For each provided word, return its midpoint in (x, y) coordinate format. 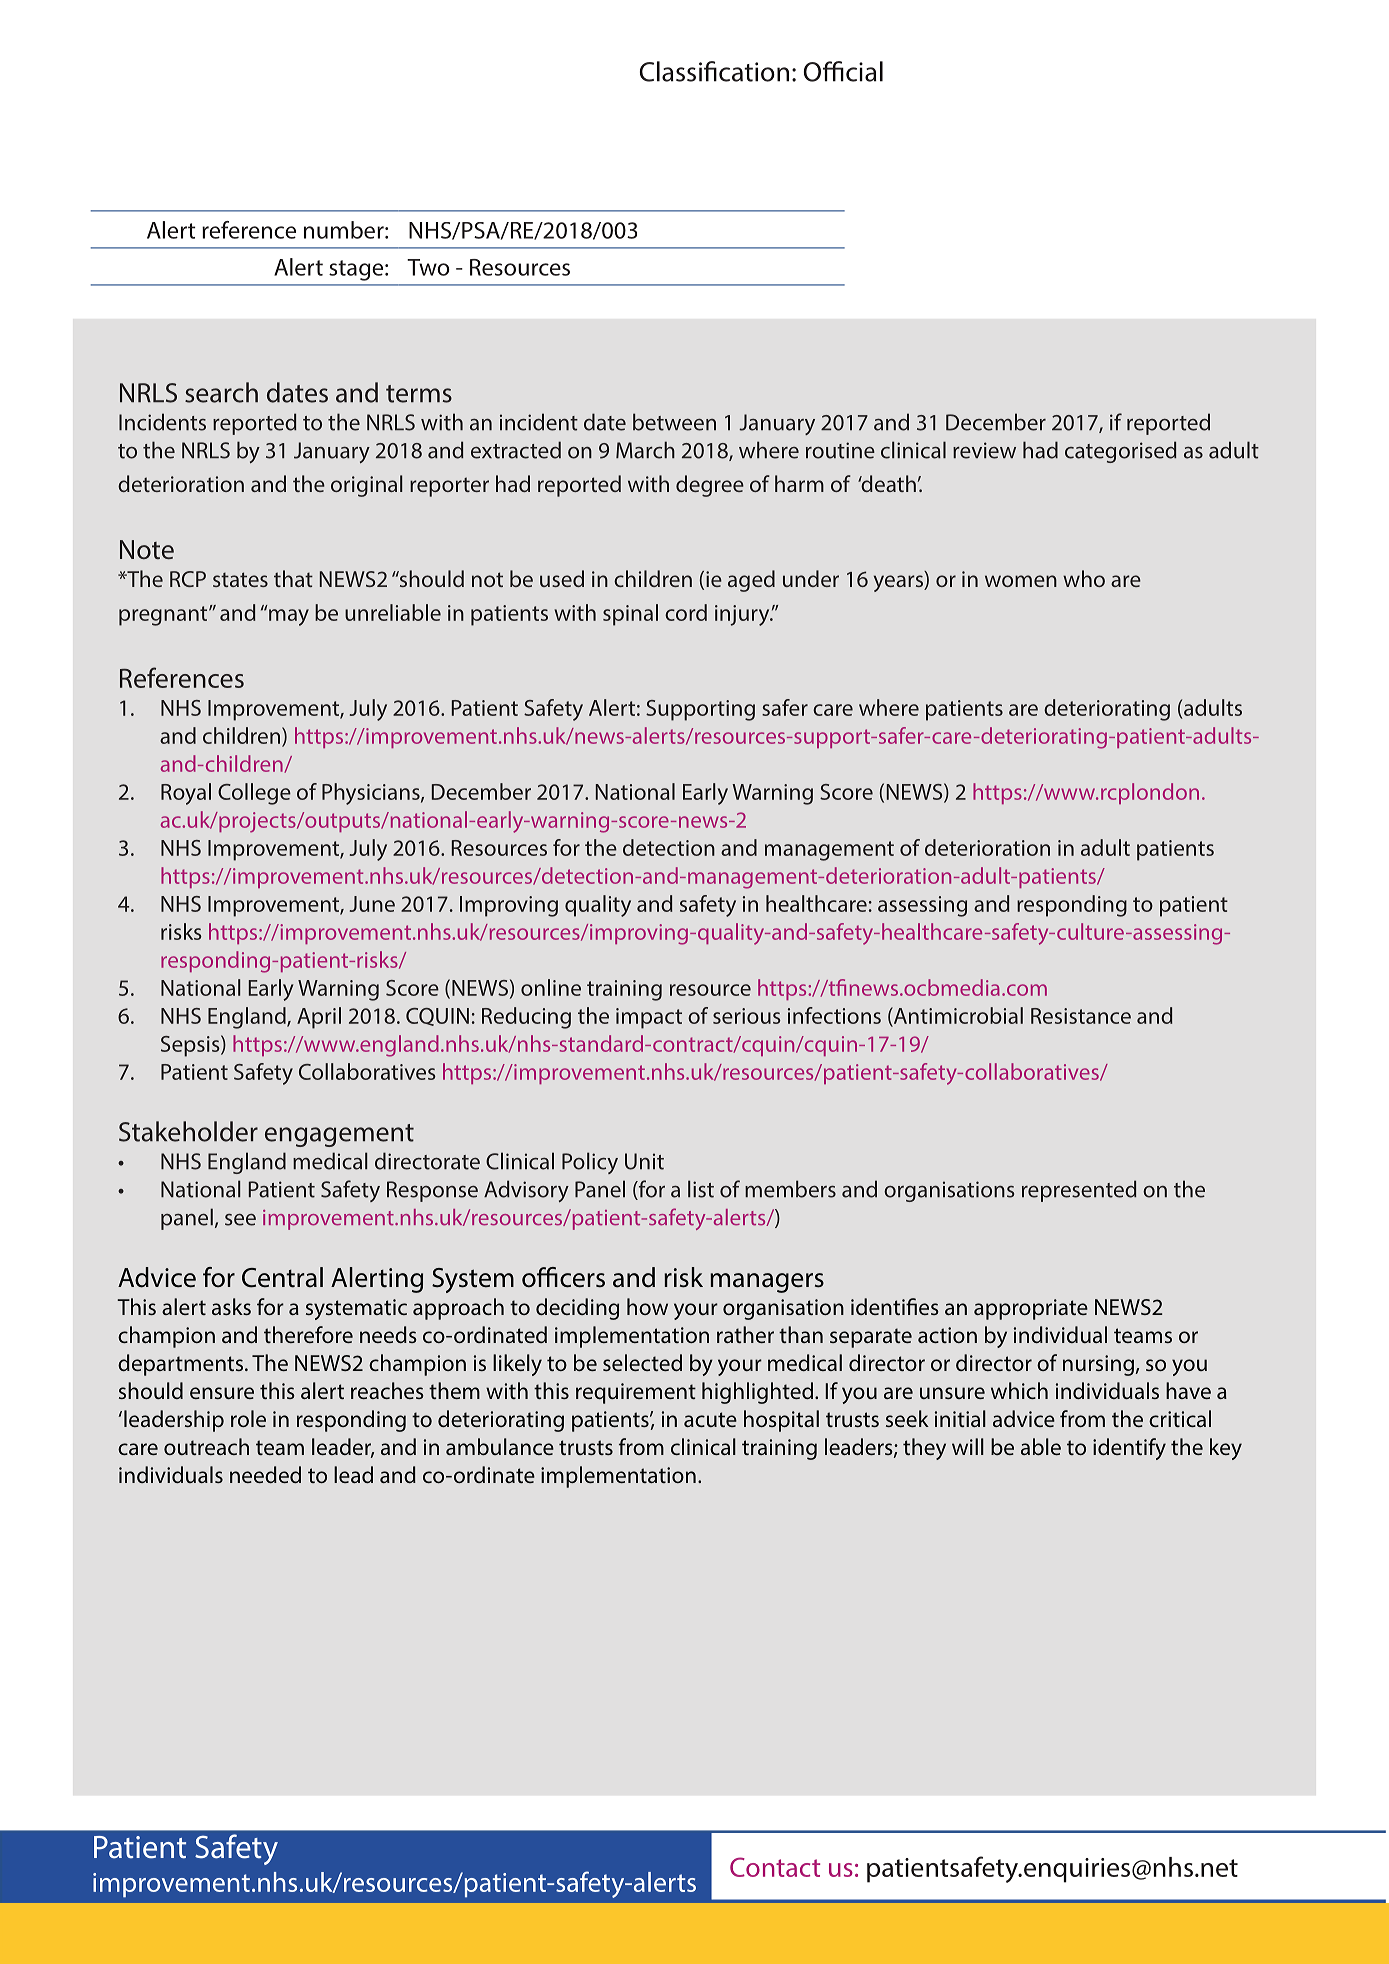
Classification (714, 71)
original (366, 486)
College (254, 794)
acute (710, 1419)
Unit (644, 1161)
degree (710, 486)
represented (1079, 1191)
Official (843, 71)
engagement (339, 1135)
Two (428, 267)
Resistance (1081, 1016)
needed (265, 1474)
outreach (206, 1446)
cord (686, 612)
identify (1129, 1449)
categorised (1121, 452)
